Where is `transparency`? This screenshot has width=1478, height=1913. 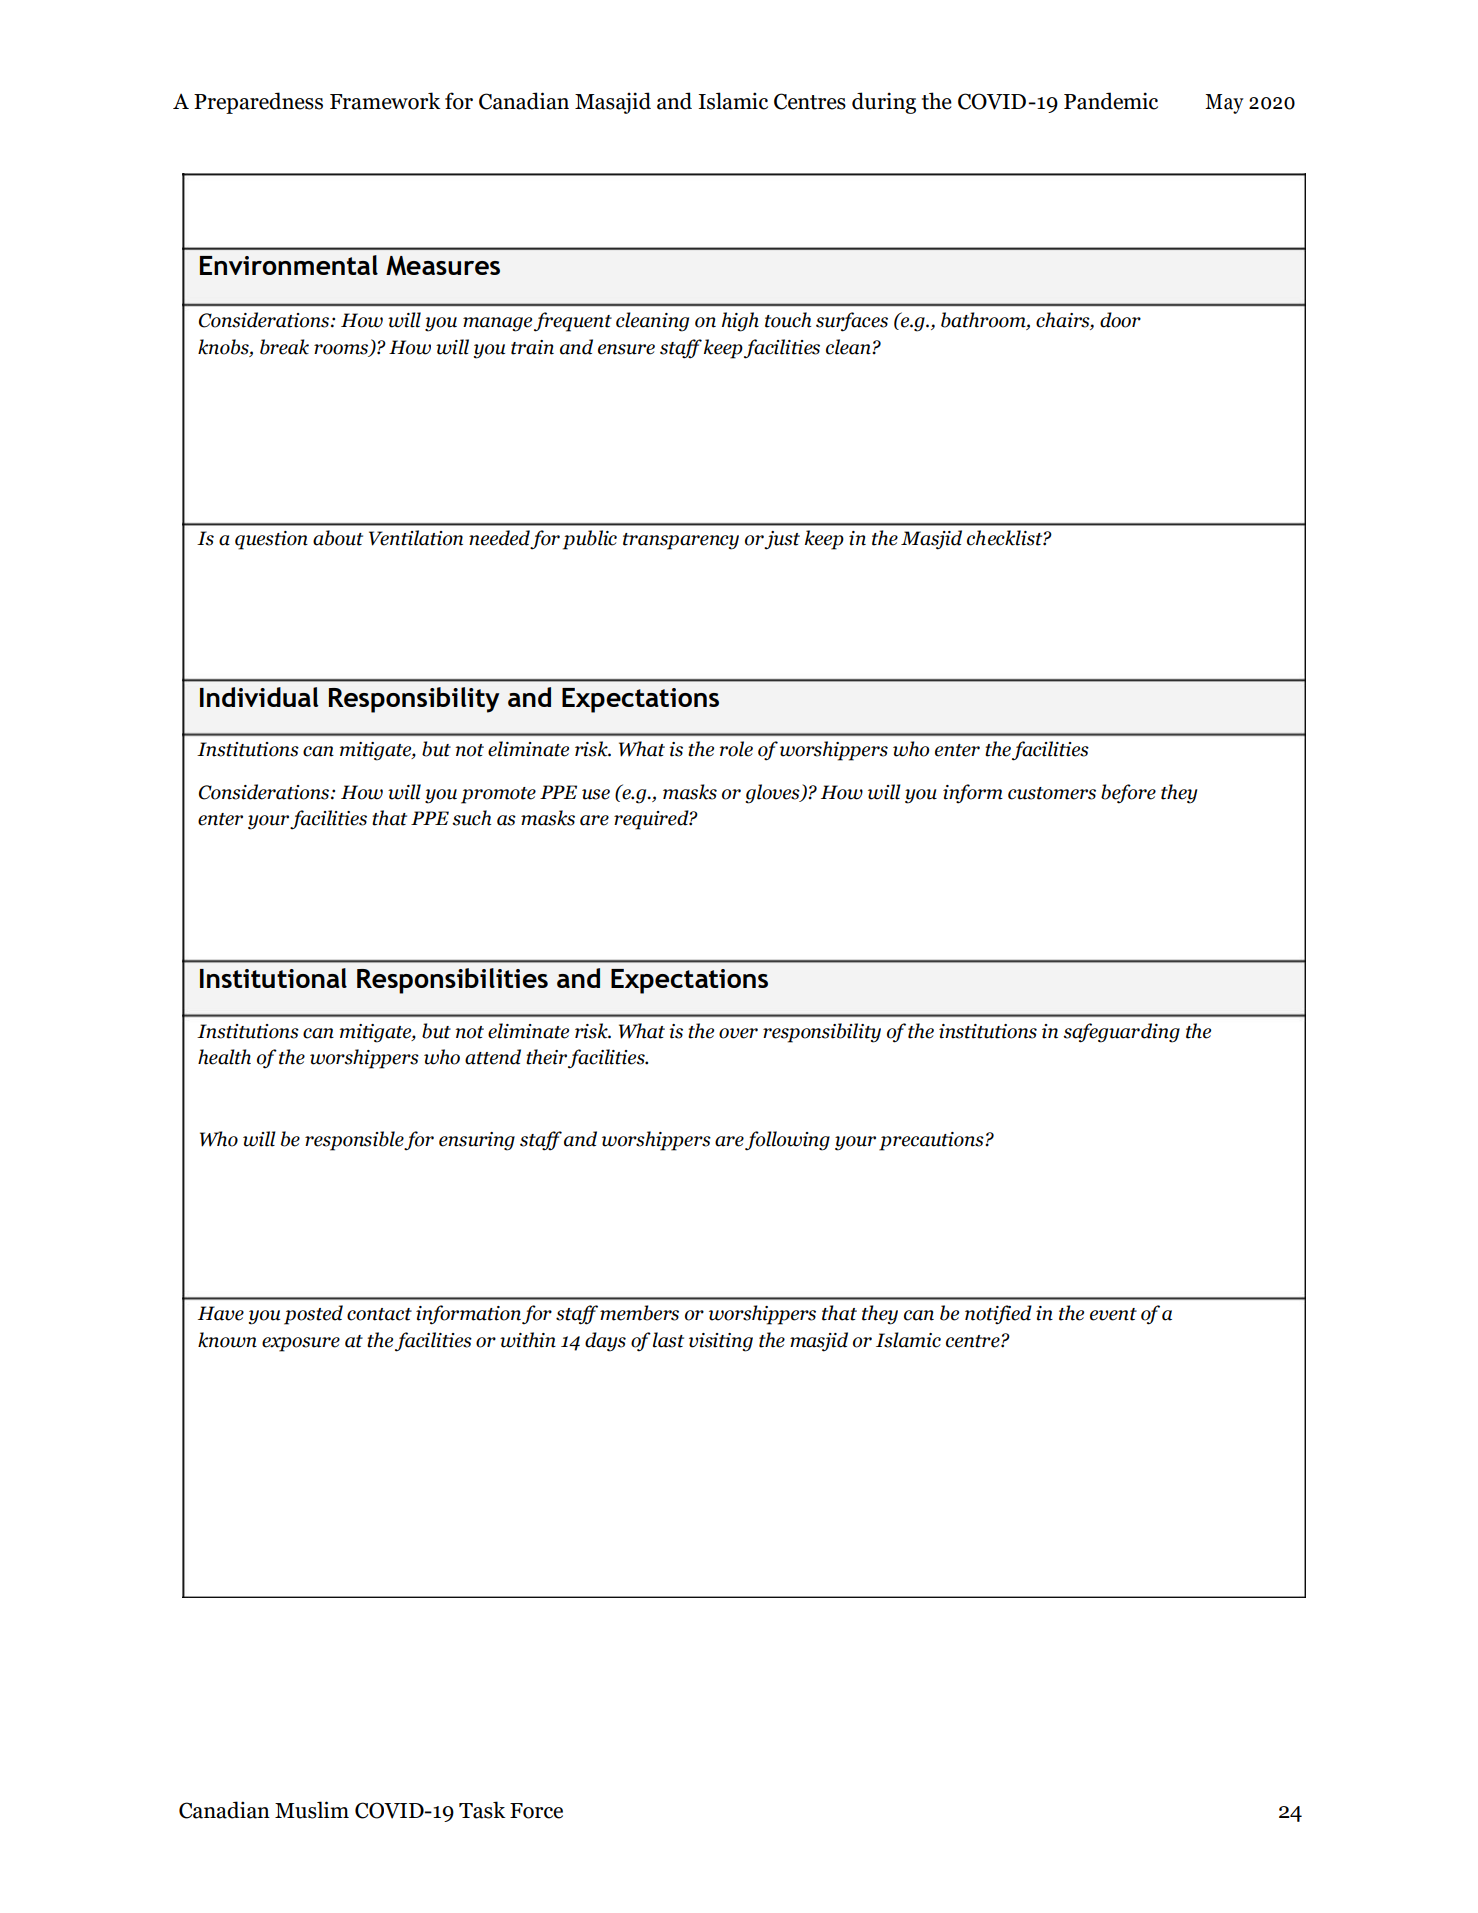
transparency is located at coordinates (681, 541).
